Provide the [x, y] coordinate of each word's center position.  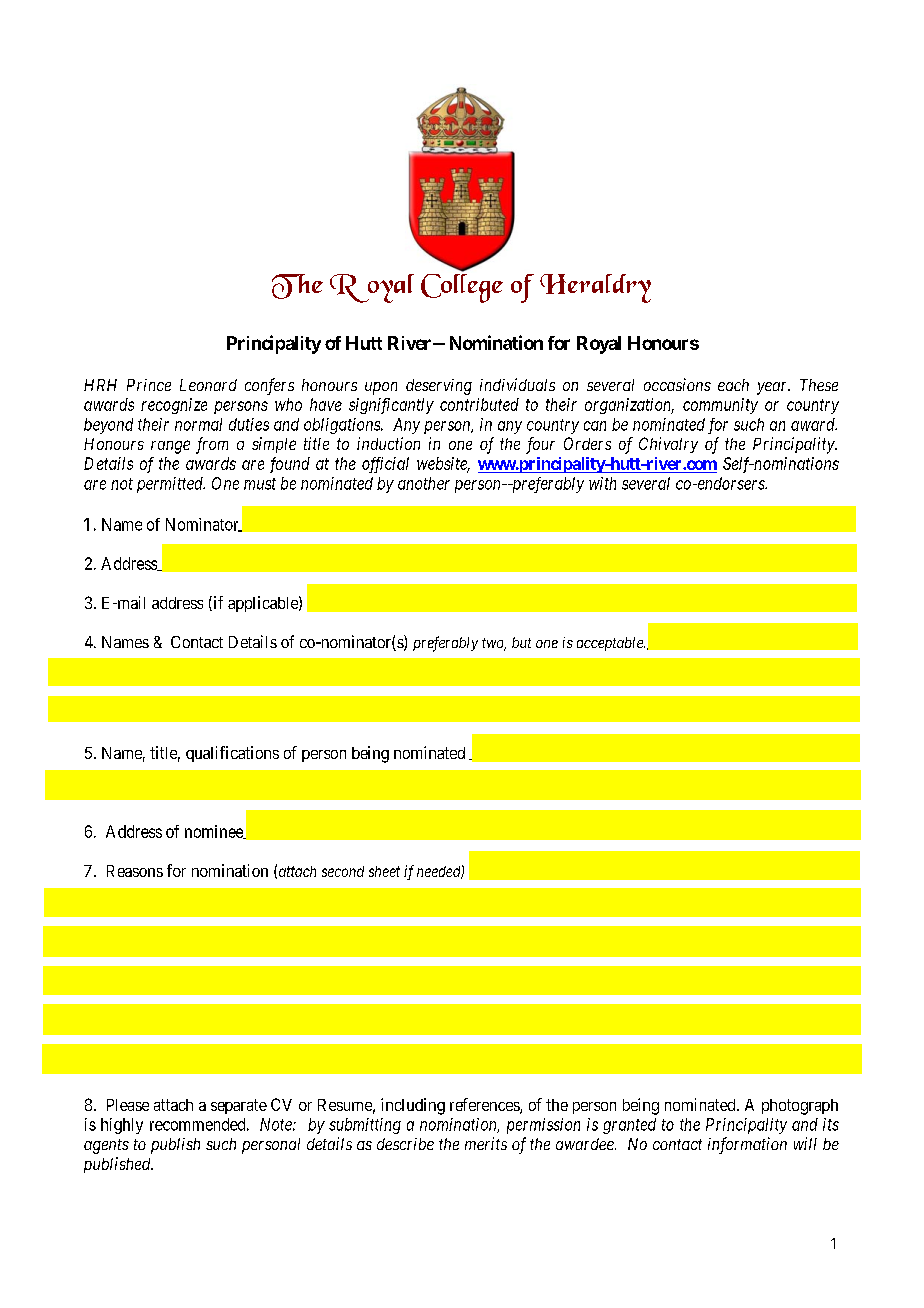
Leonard [208, 385]
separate [239, 1106]
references [485, 1106]
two [494, 644]
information [747, 1145]
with [602, 483]
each [733, 385]
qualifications [232, 754]
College [462, 287]
